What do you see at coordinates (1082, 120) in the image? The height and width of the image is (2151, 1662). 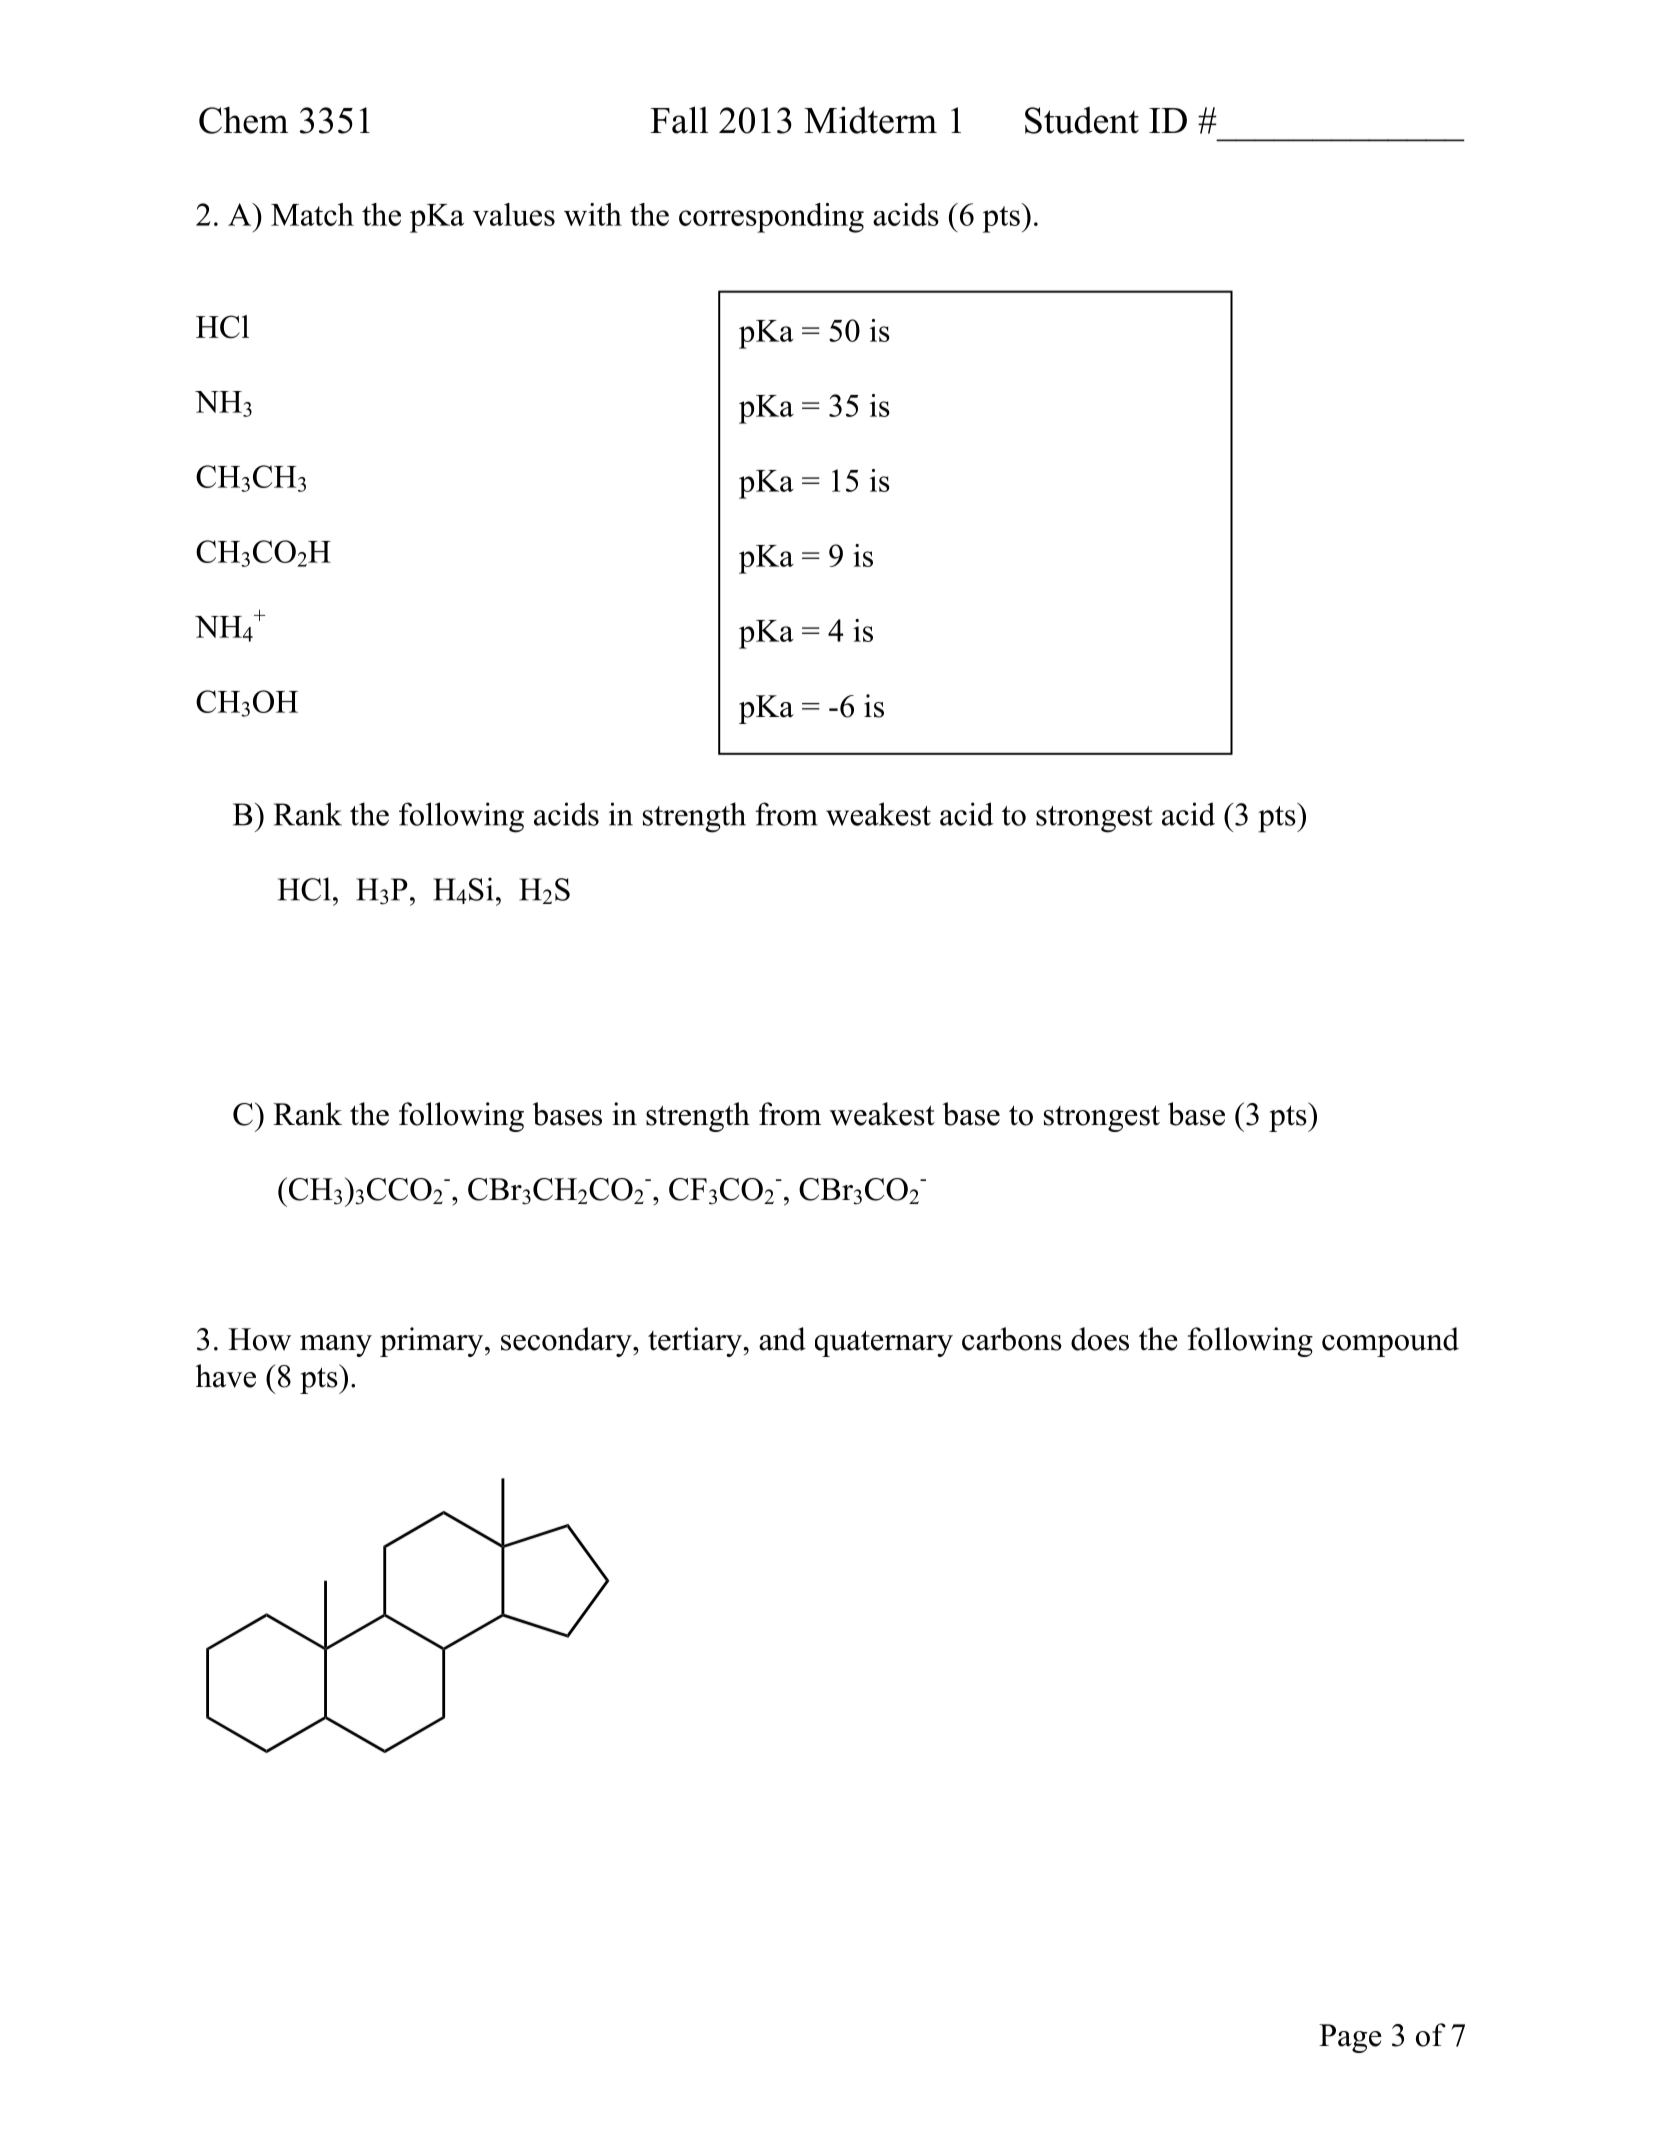 I see `Student` at bounding box center [1082, 120].
